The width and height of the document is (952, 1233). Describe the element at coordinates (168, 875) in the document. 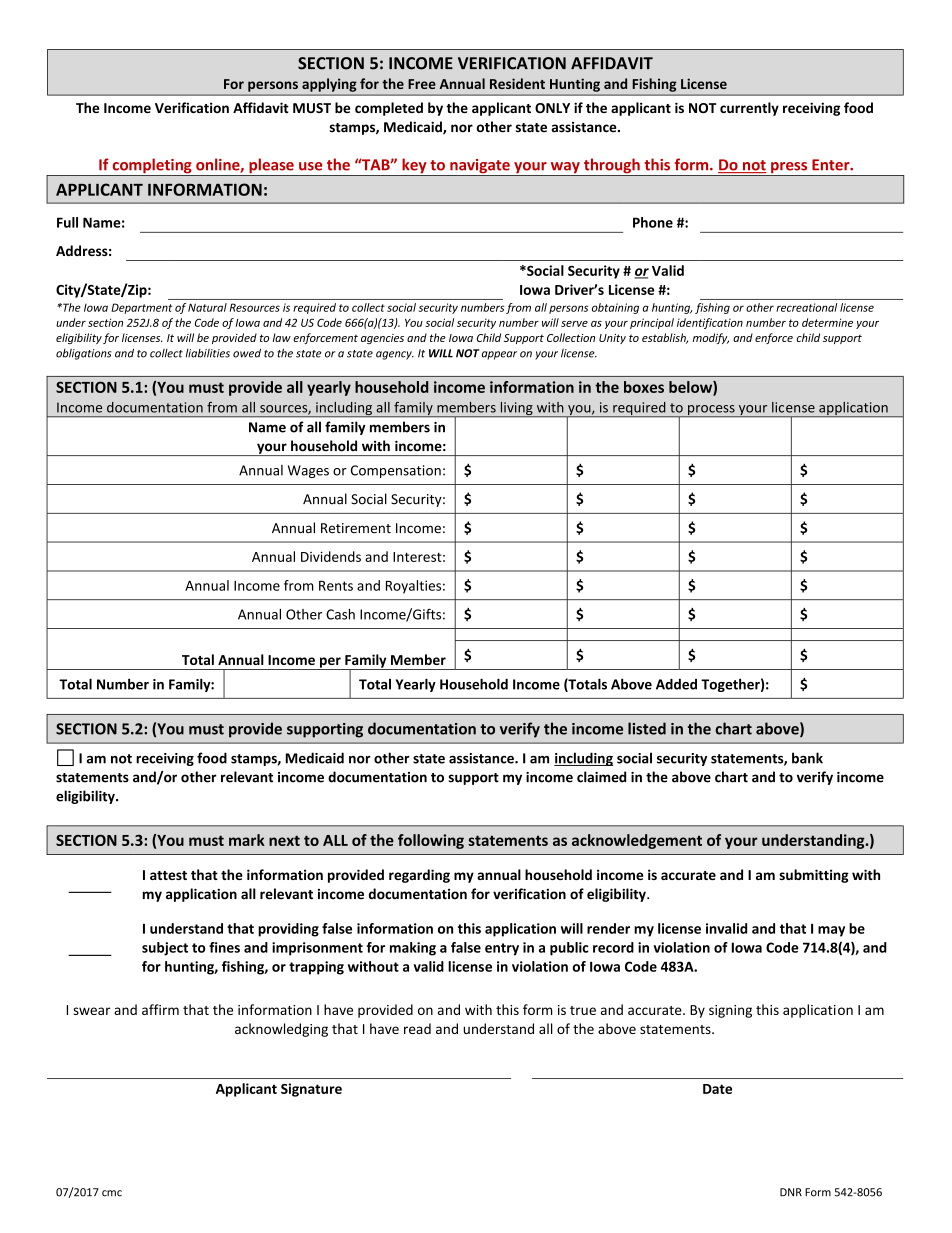

I see `attest` at that location.
